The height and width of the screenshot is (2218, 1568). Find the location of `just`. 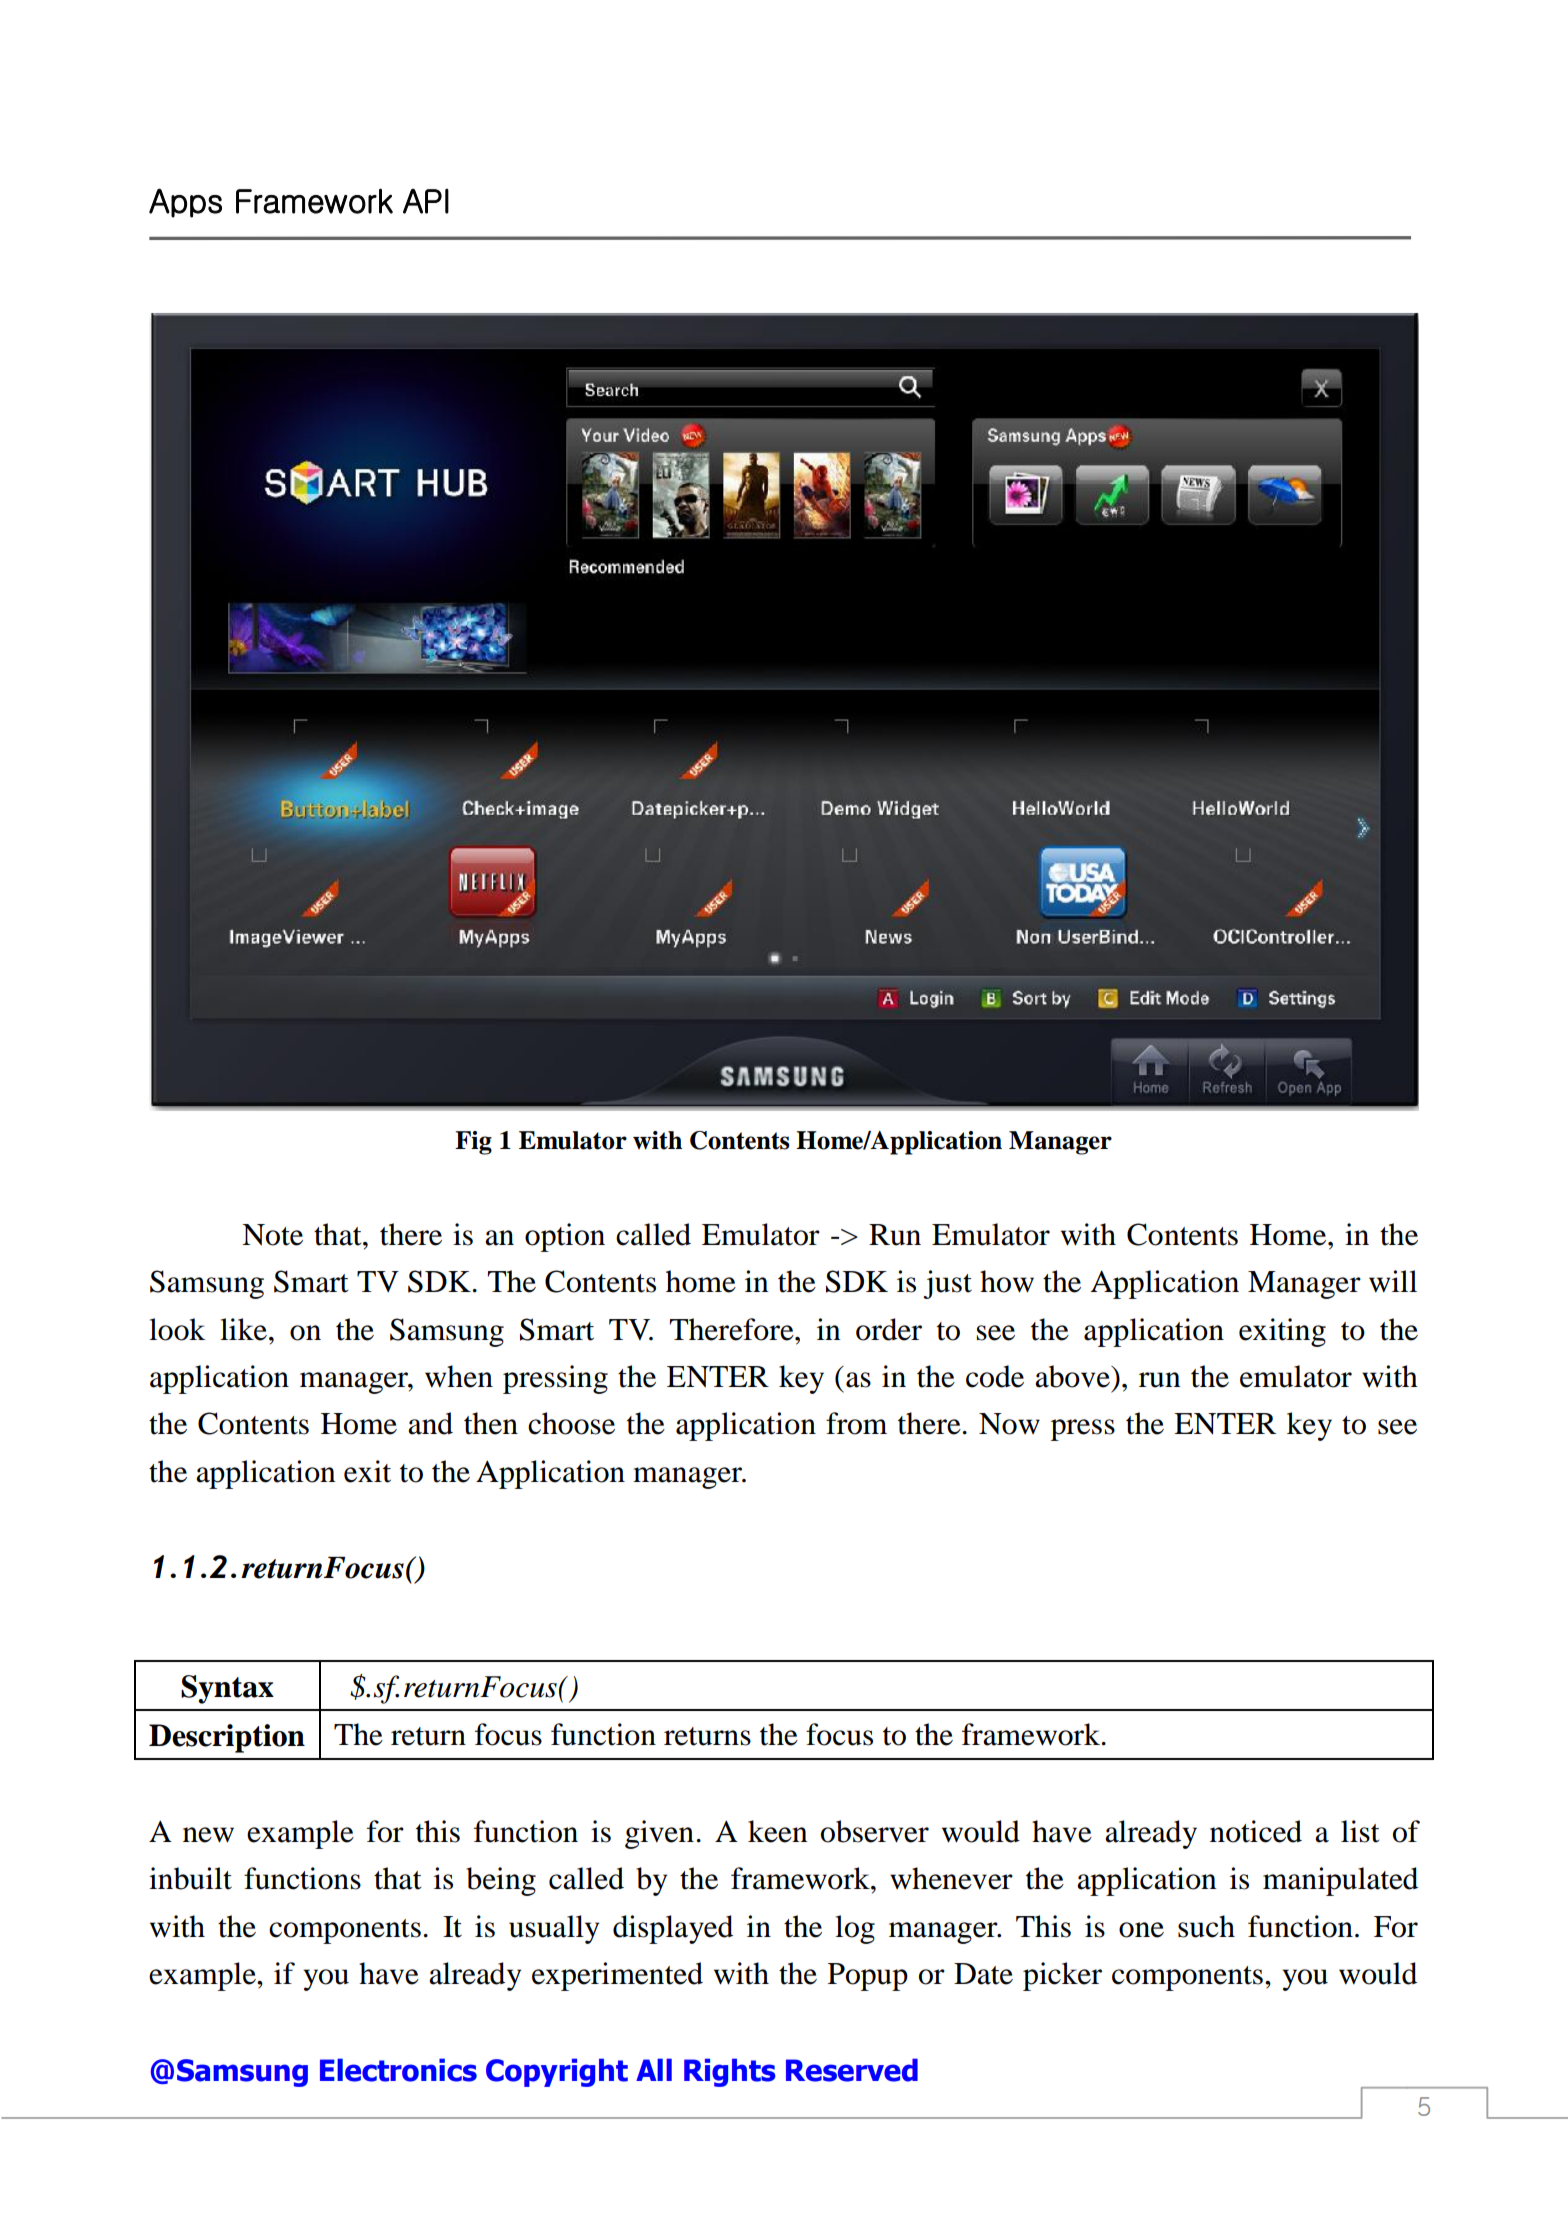

just is located at coordinates (947, 1284).
